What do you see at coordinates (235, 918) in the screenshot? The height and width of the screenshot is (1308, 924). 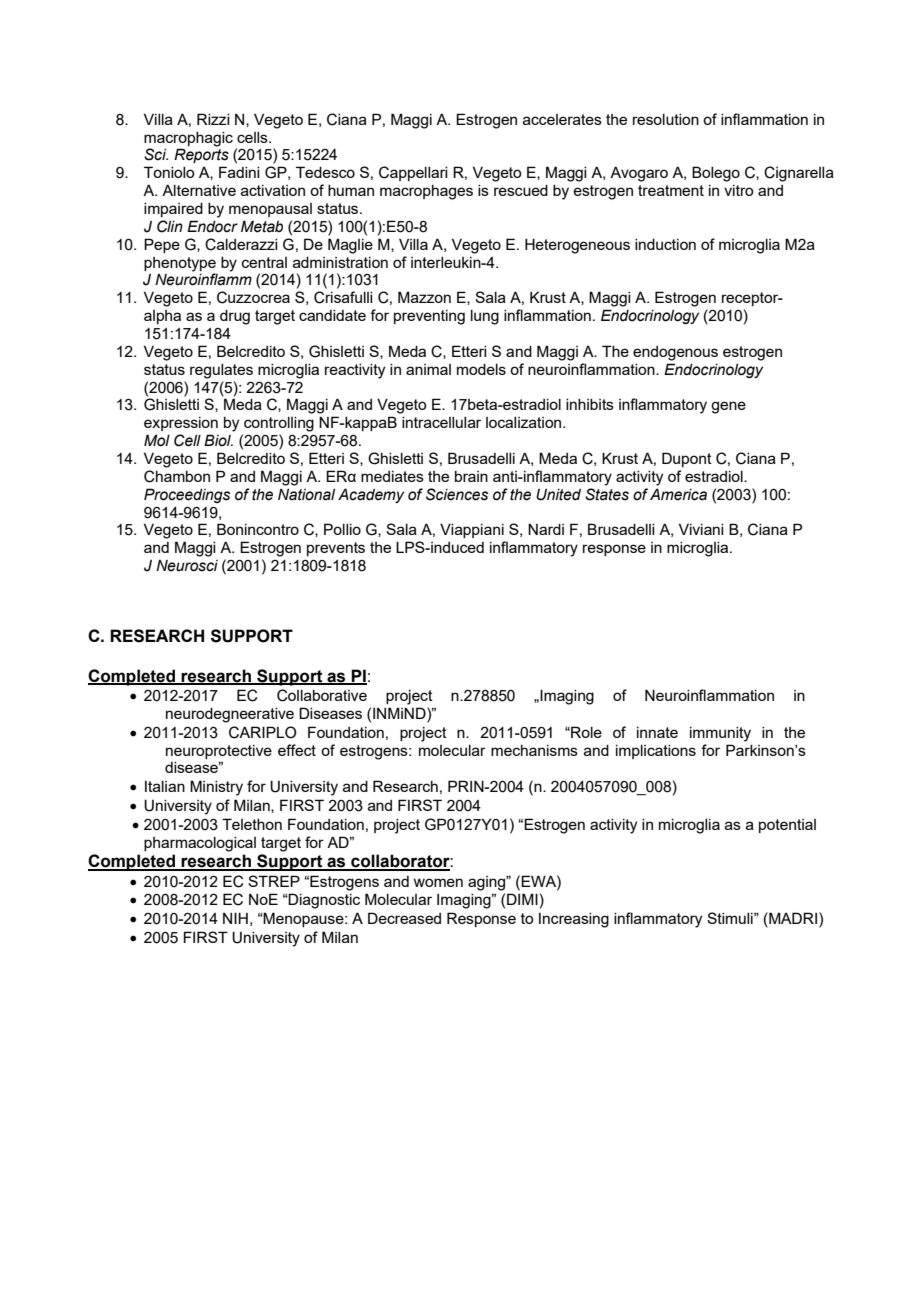 I see `NIH` at bounding box center [235, 918].
